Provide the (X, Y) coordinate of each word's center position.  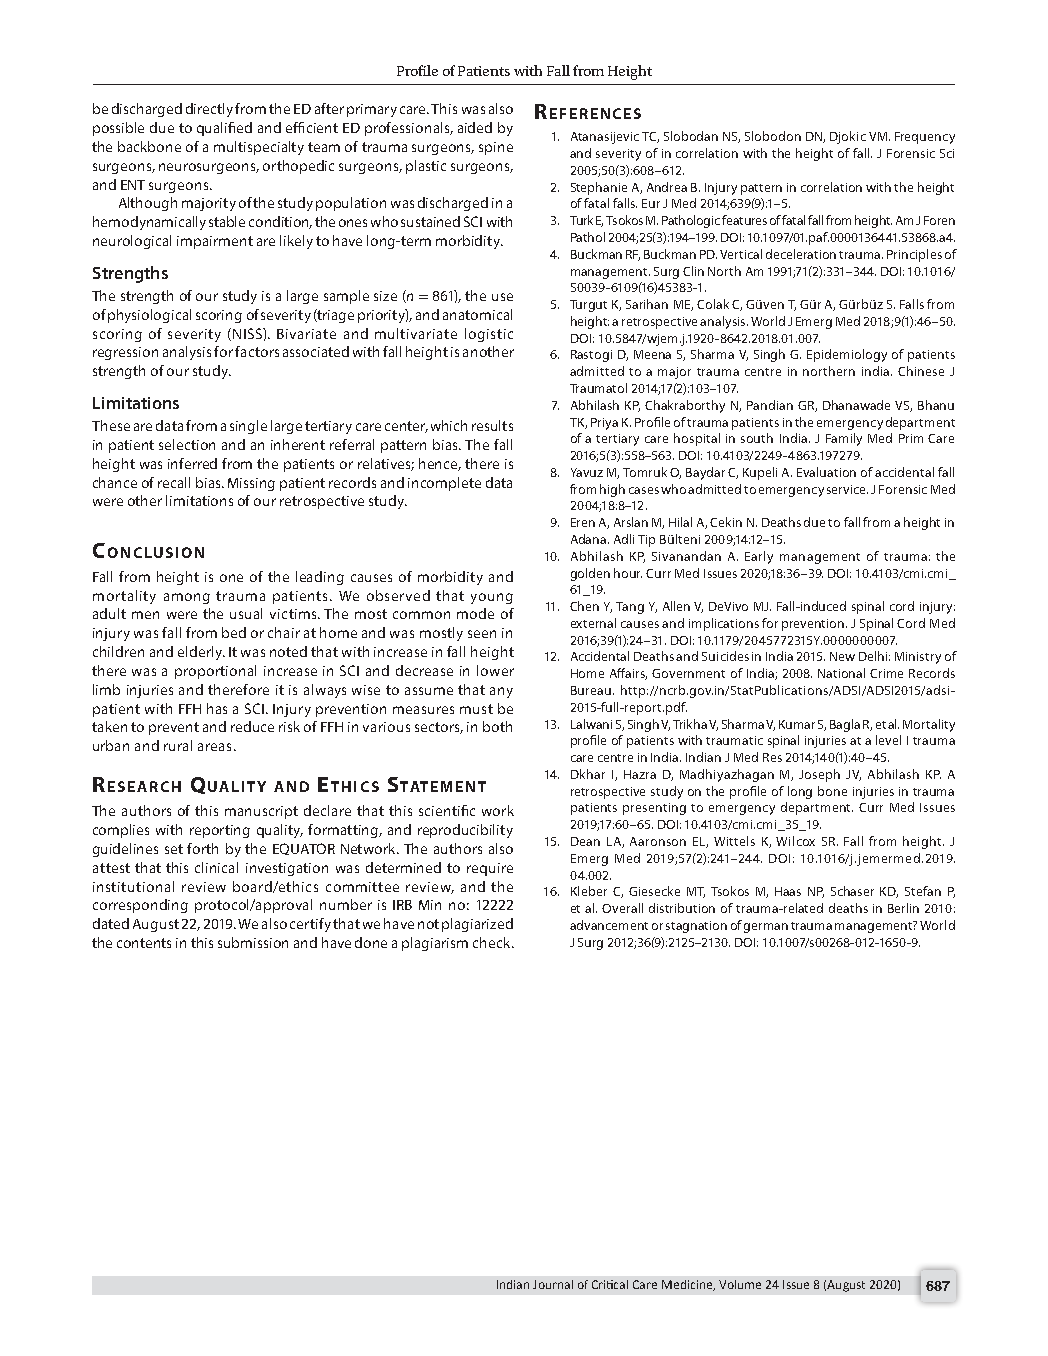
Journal (553, 1284)
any (501, 692)
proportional (215, 672)
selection (187, 444)
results (492, 425)
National (841, 673)
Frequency (925, 138)
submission (253, 942)
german (766, 928)
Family (844, 439)
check (493, 942)
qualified (224, 129)
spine (496, 148)
